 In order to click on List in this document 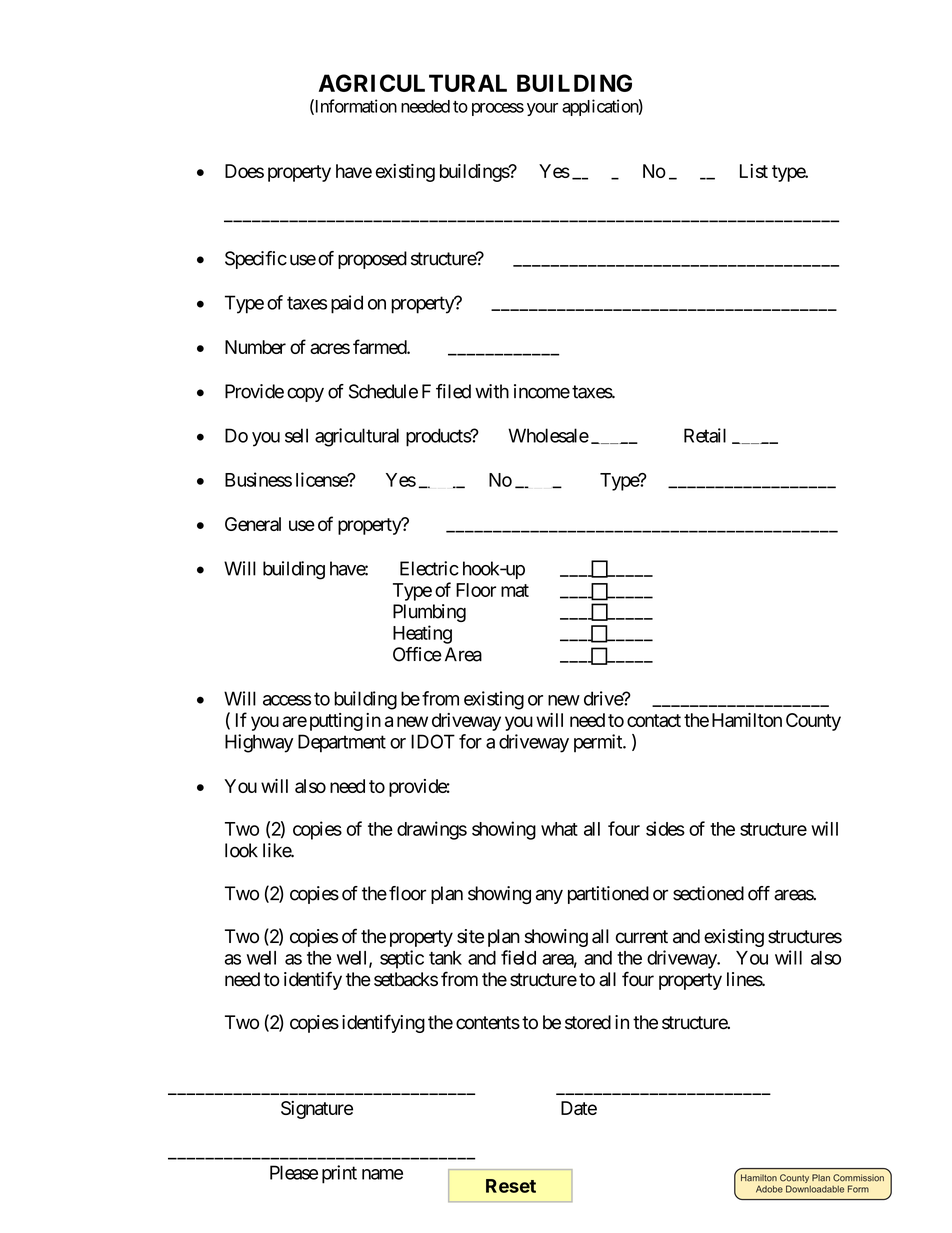, I will do `click(754, 171)`.
